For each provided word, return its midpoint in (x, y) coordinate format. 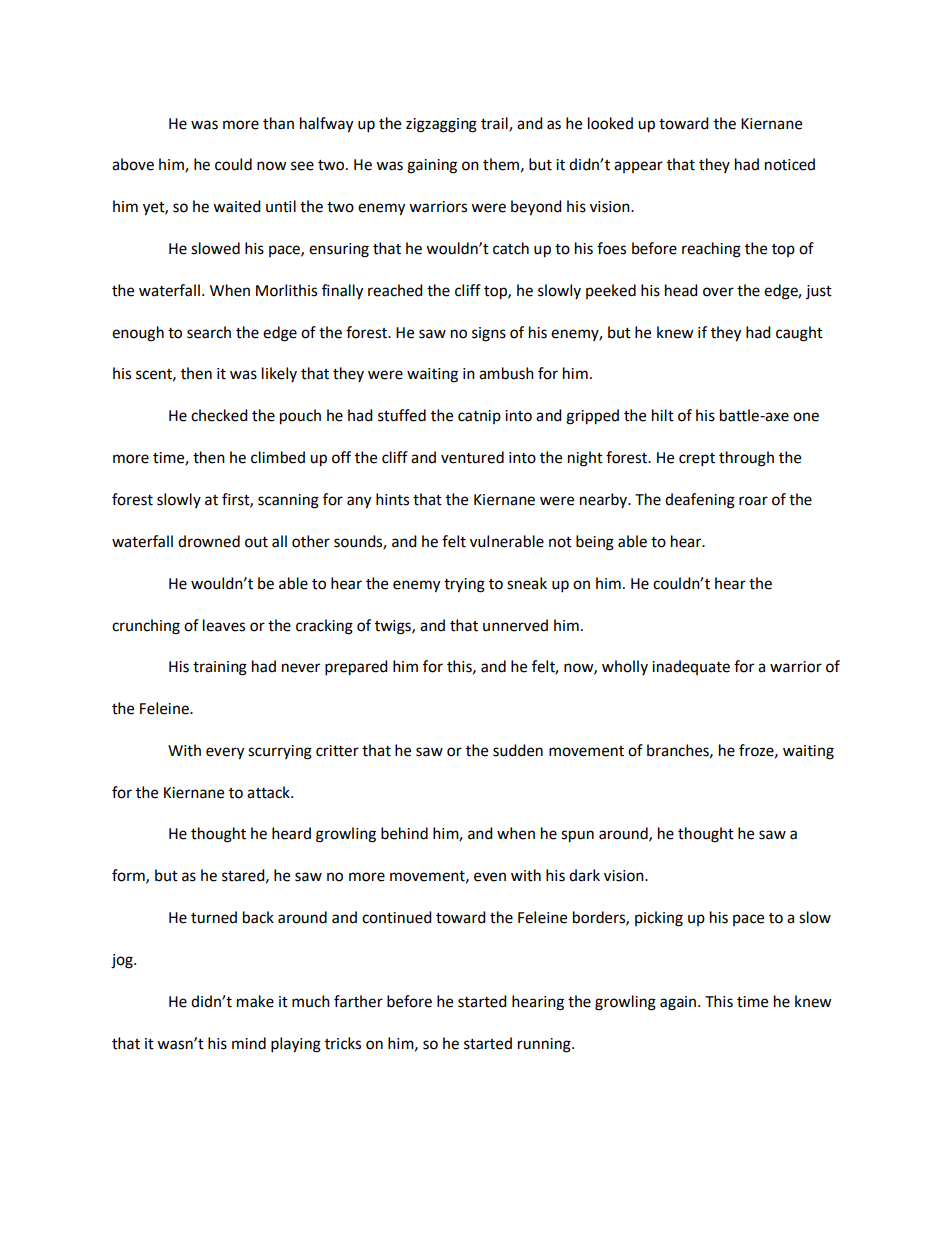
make (255, 1001)
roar (753, 501)
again (679, 1003)
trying (464, 585)
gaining (432, 166)
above (133, 164)
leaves (224, 625)
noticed (790, 164)
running (545, 1045)
